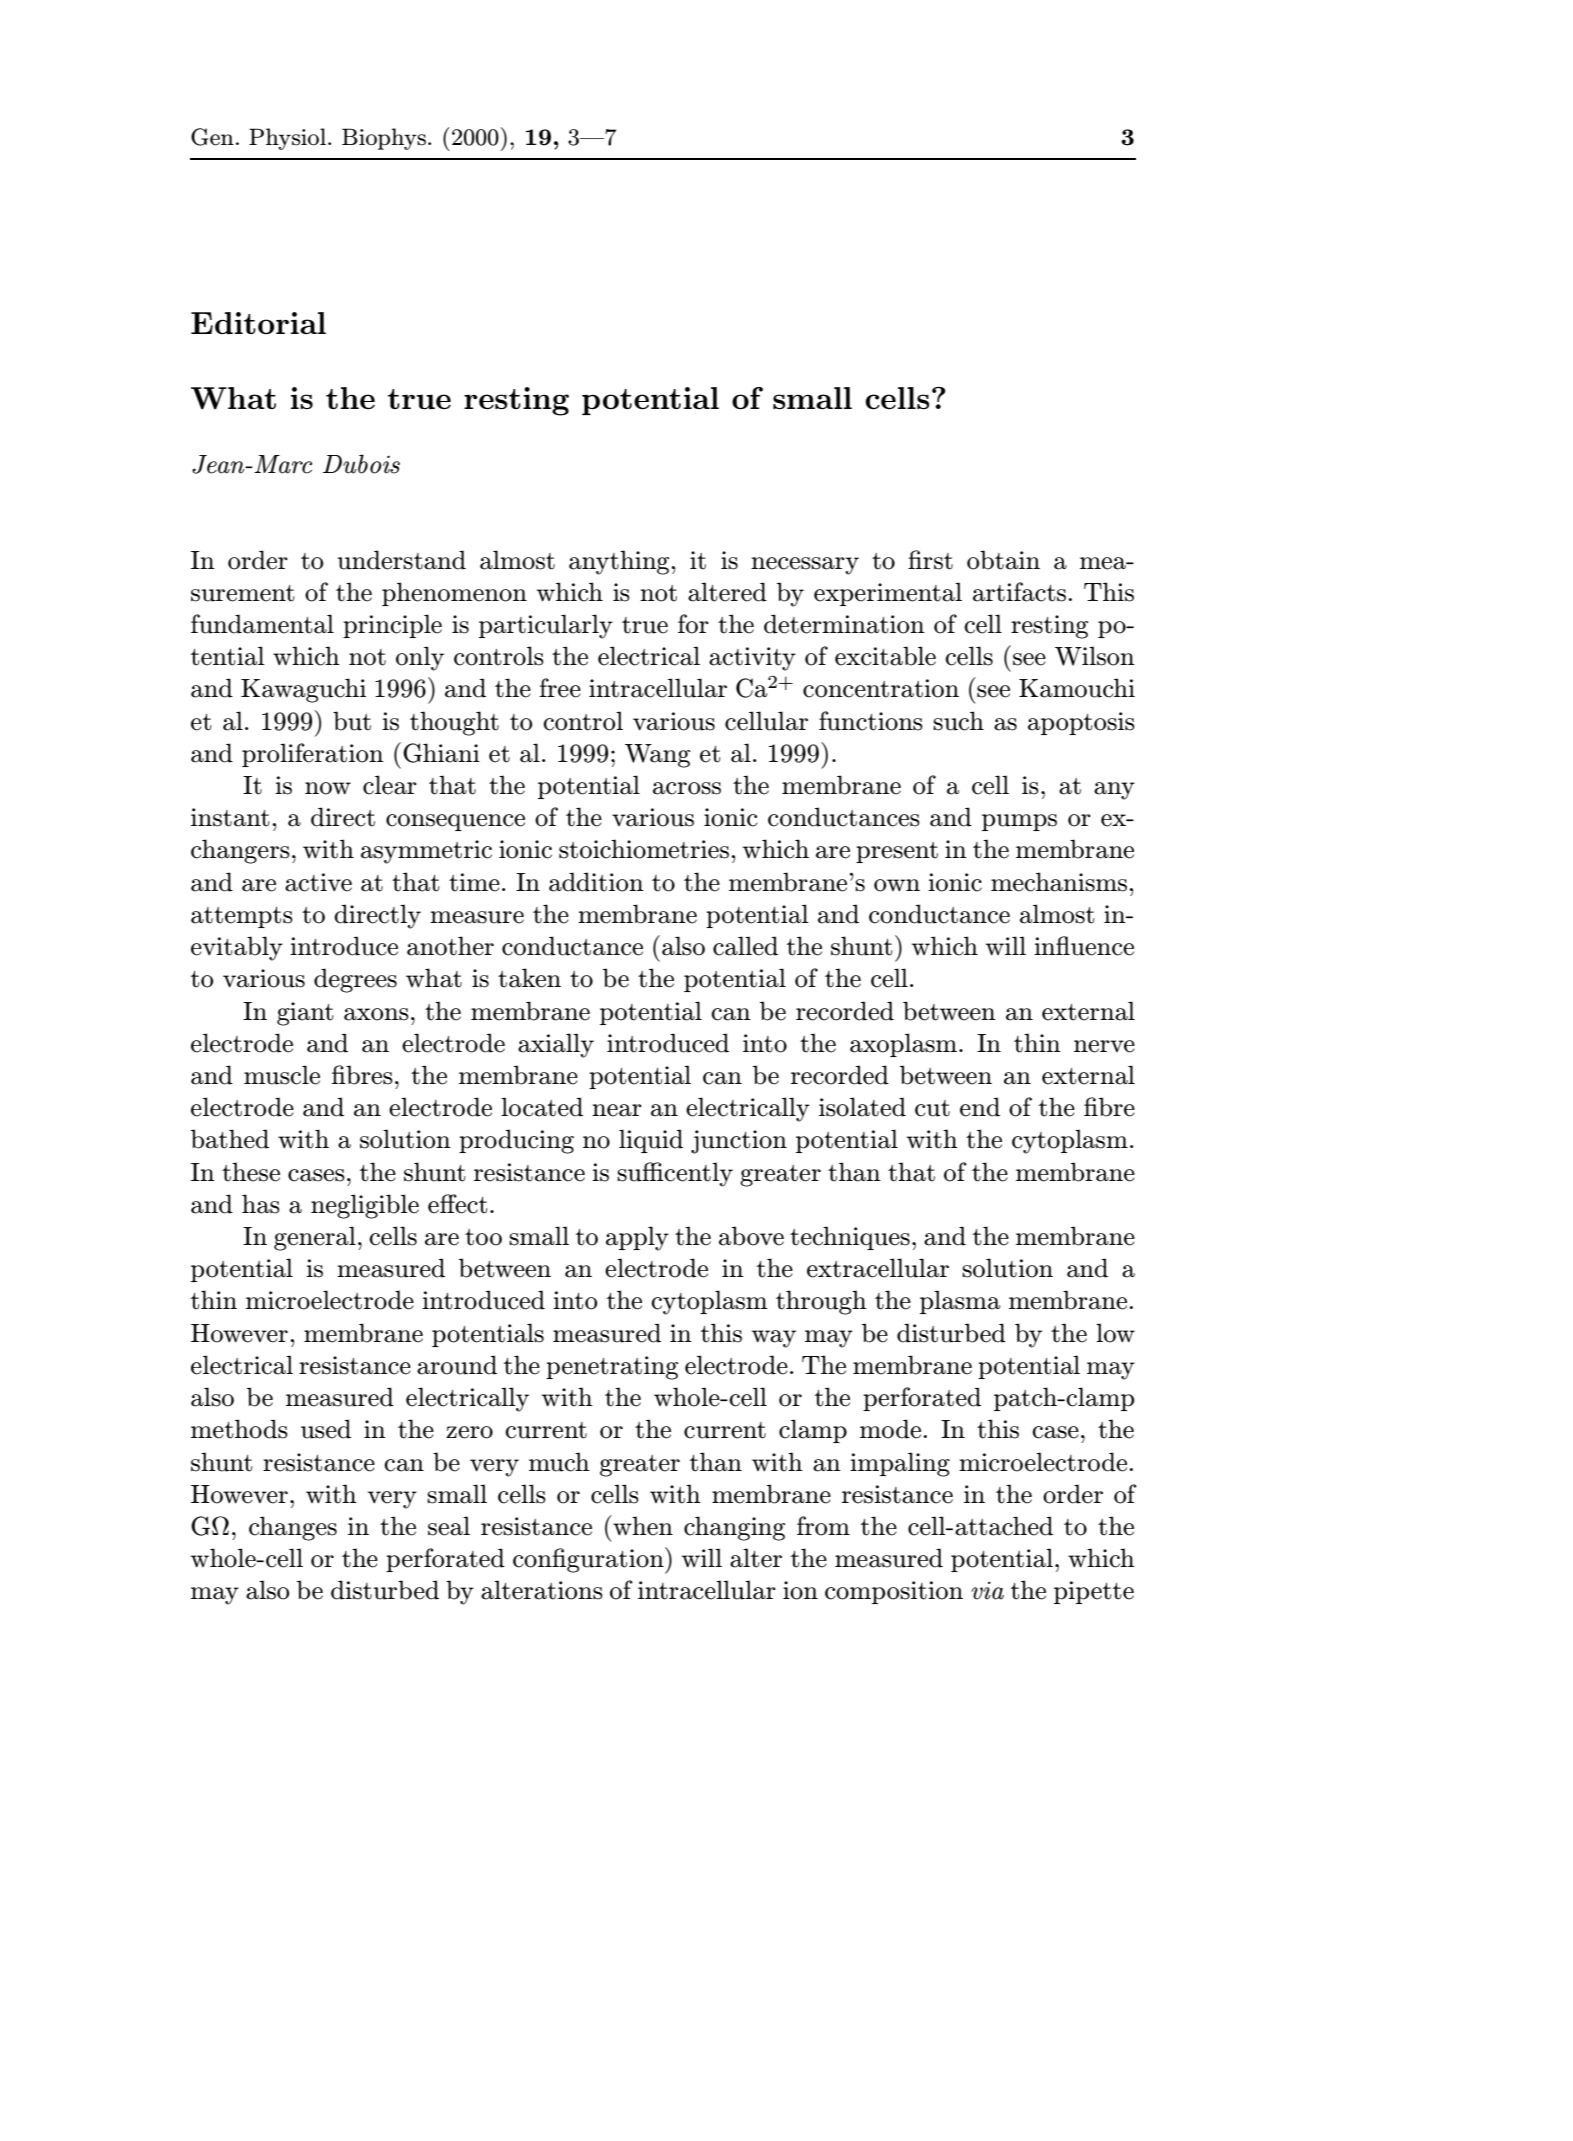  What do you see at coordinates (988, 1591) in the image?
I see `via` at bounding box center [988, 1591].
